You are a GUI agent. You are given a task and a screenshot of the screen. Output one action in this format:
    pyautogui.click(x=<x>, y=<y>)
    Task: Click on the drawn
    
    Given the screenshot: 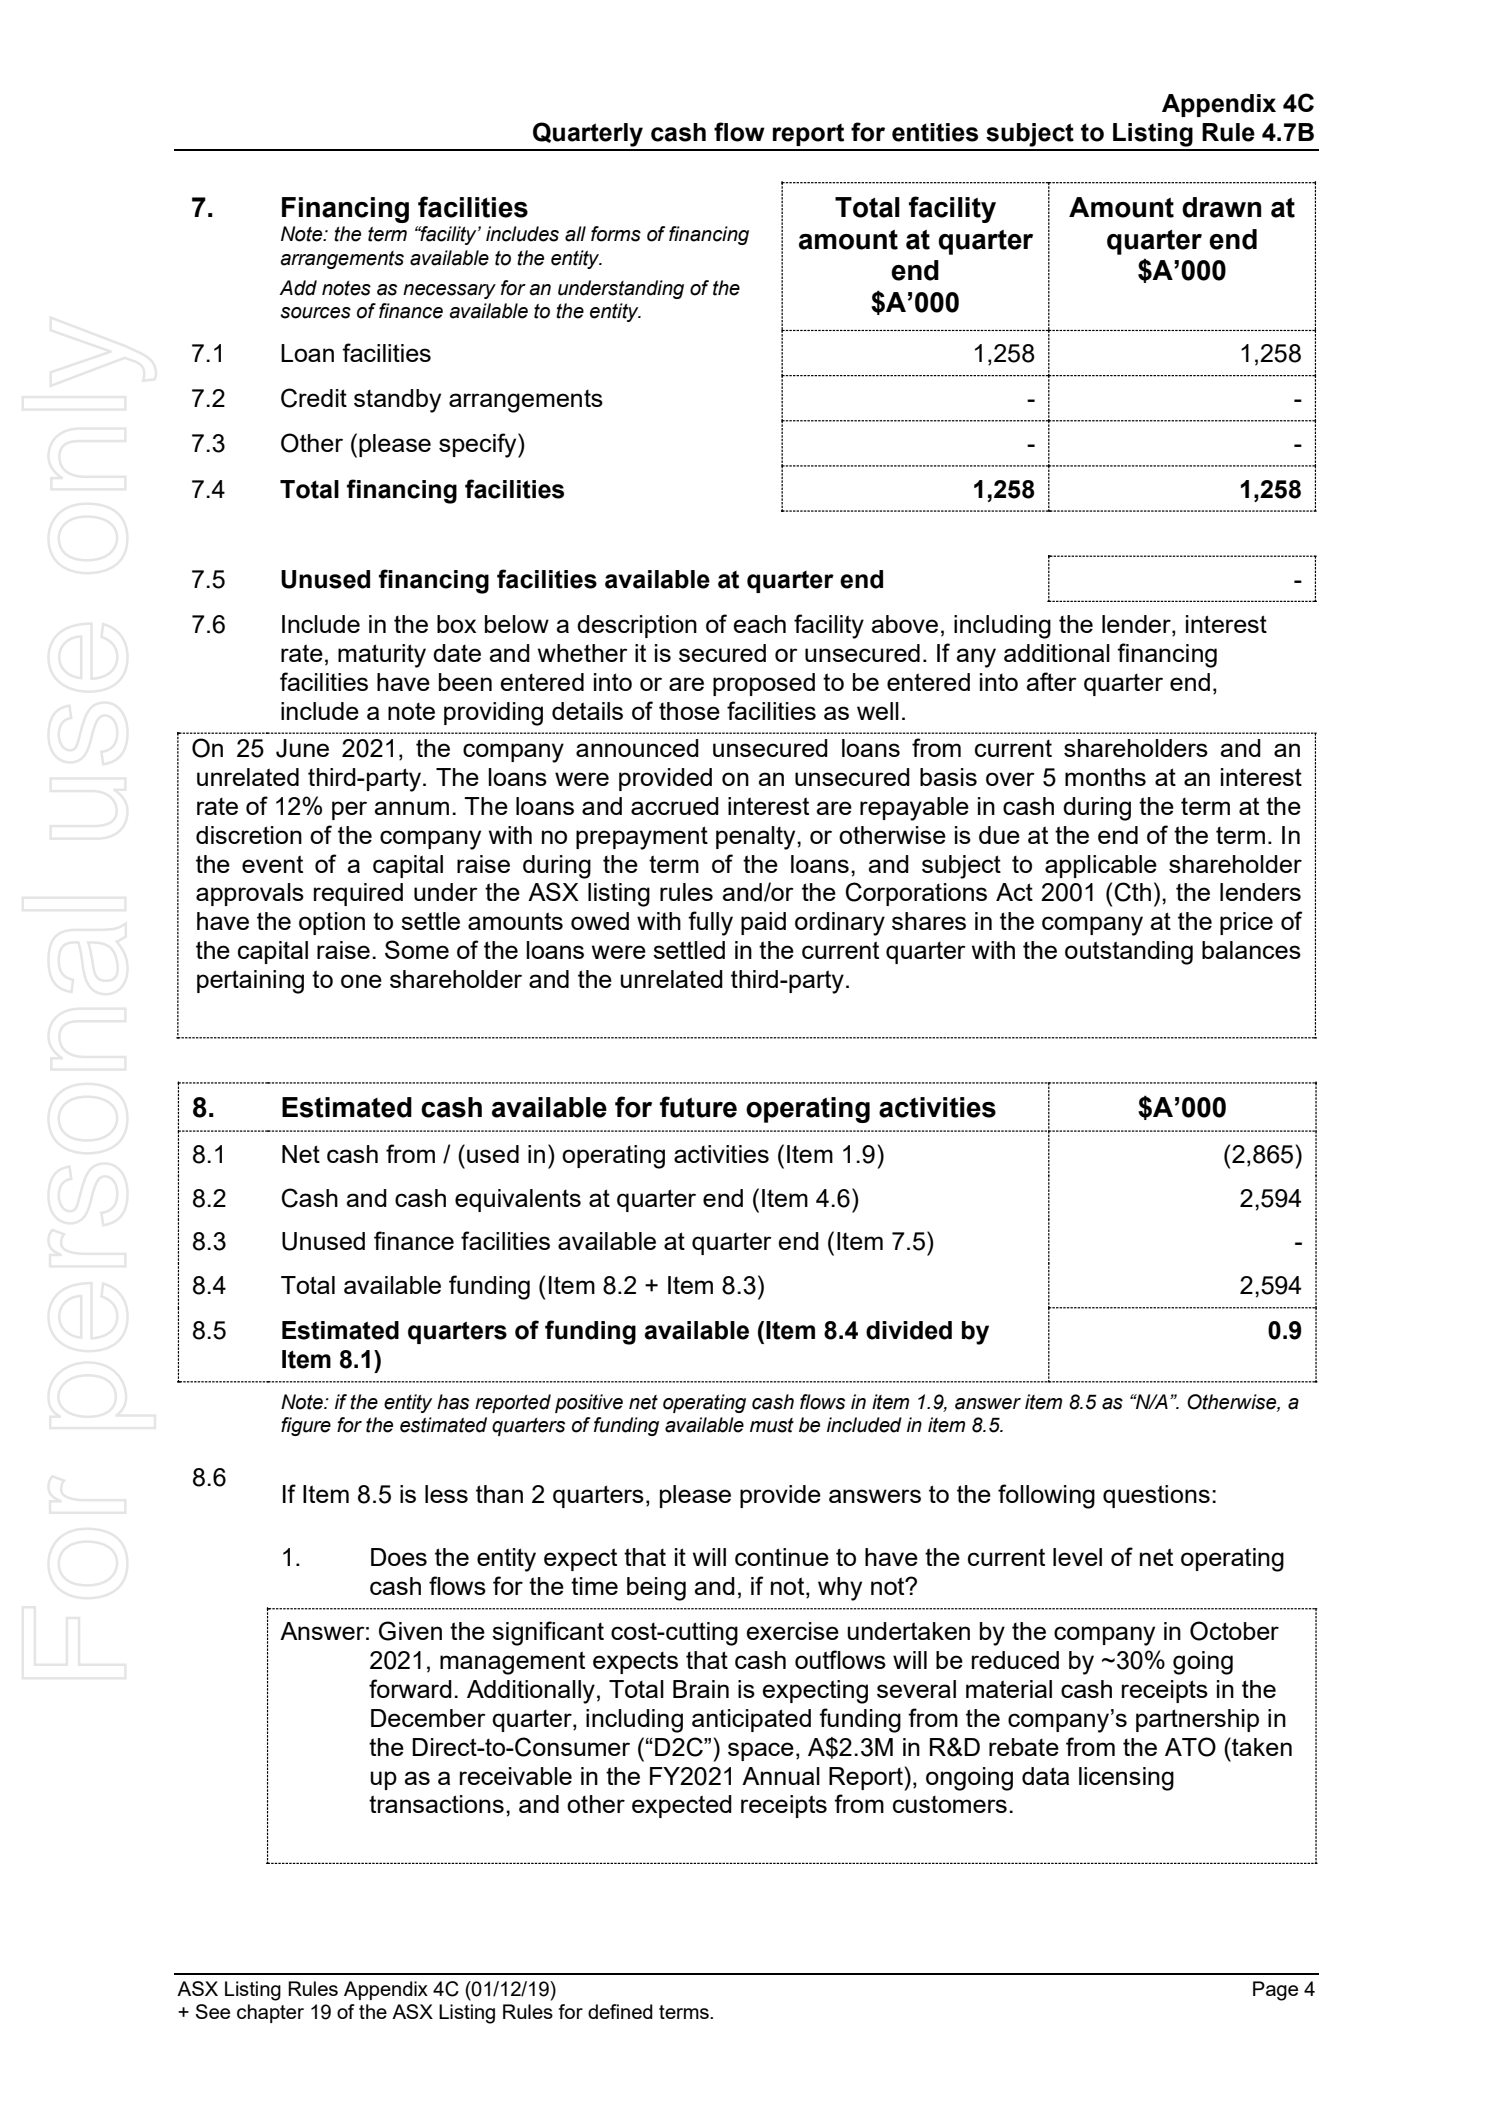 What is the action you would take?
    pyautogui.click(x=1221, y=207)
